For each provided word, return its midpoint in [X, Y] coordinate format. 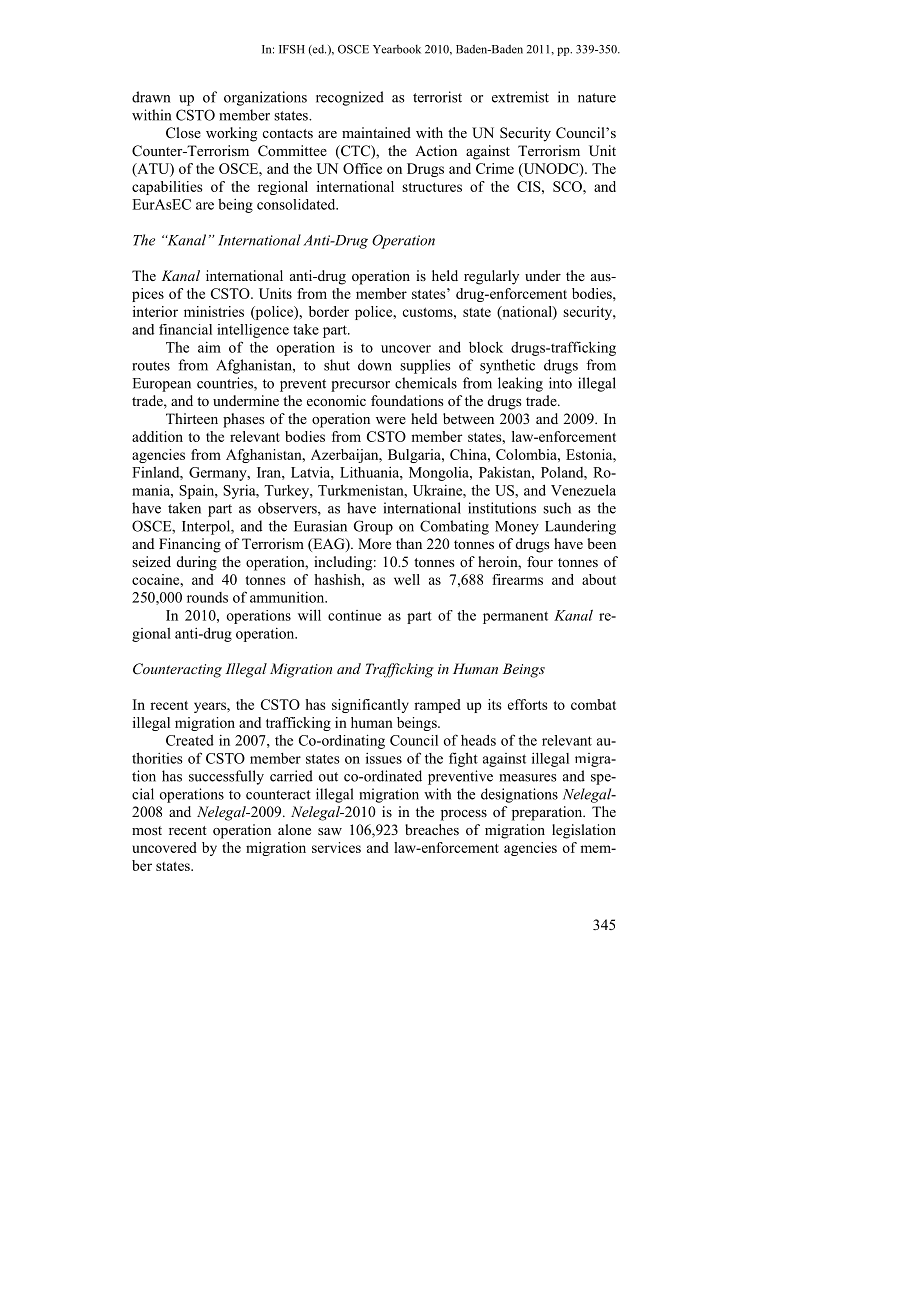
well [407, 579]
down [375, 365]
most [147, 830]
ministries [214, 311]
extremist [520, 97]
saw [330, 831]
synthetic [507, 366]
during [197, 563]
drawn [151, 97]
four [540, 562]
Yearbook [397, 49]
